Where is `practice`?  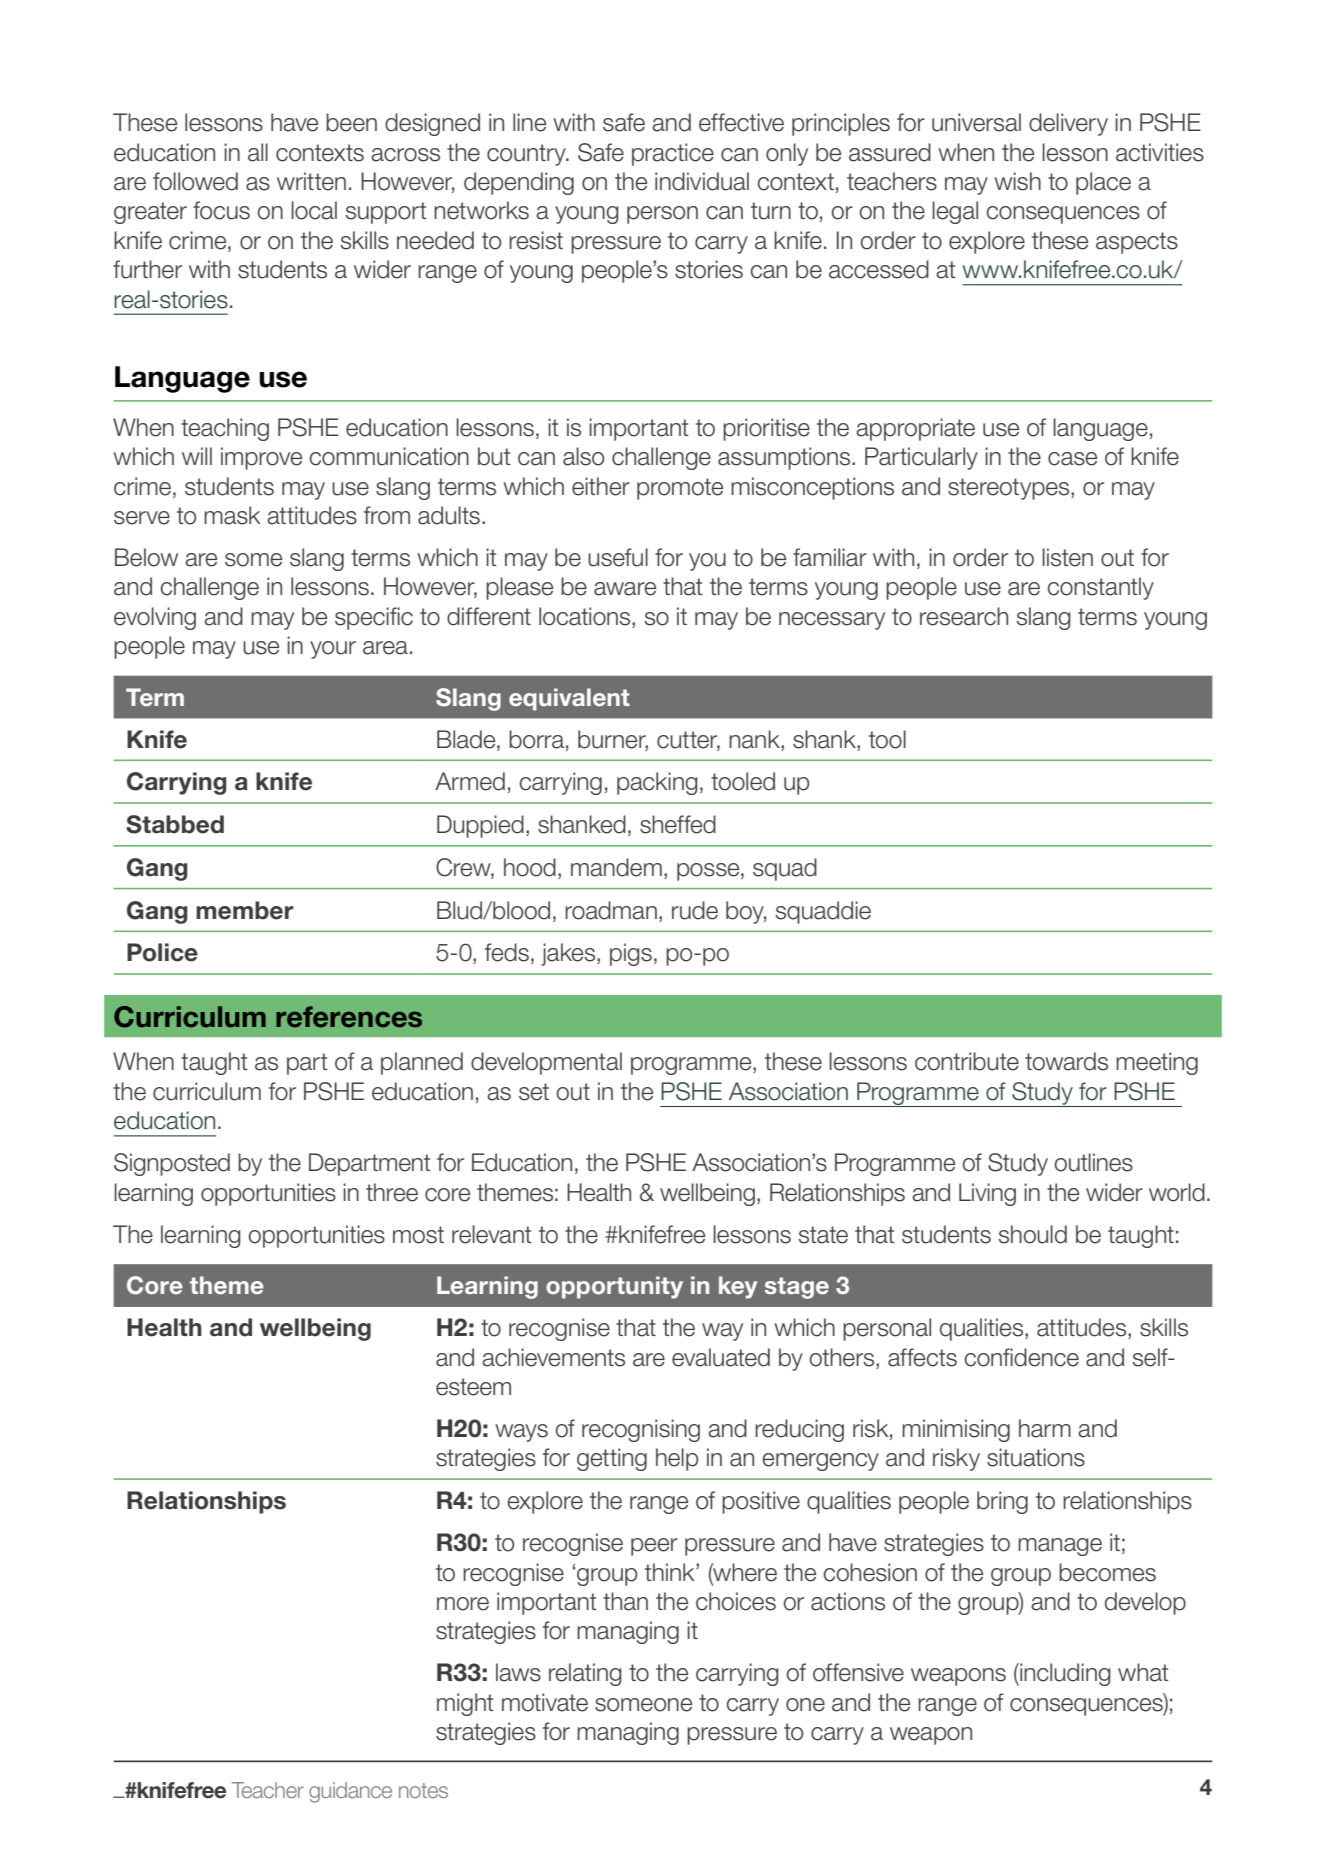
practice is located at coordinates (673, 154).
